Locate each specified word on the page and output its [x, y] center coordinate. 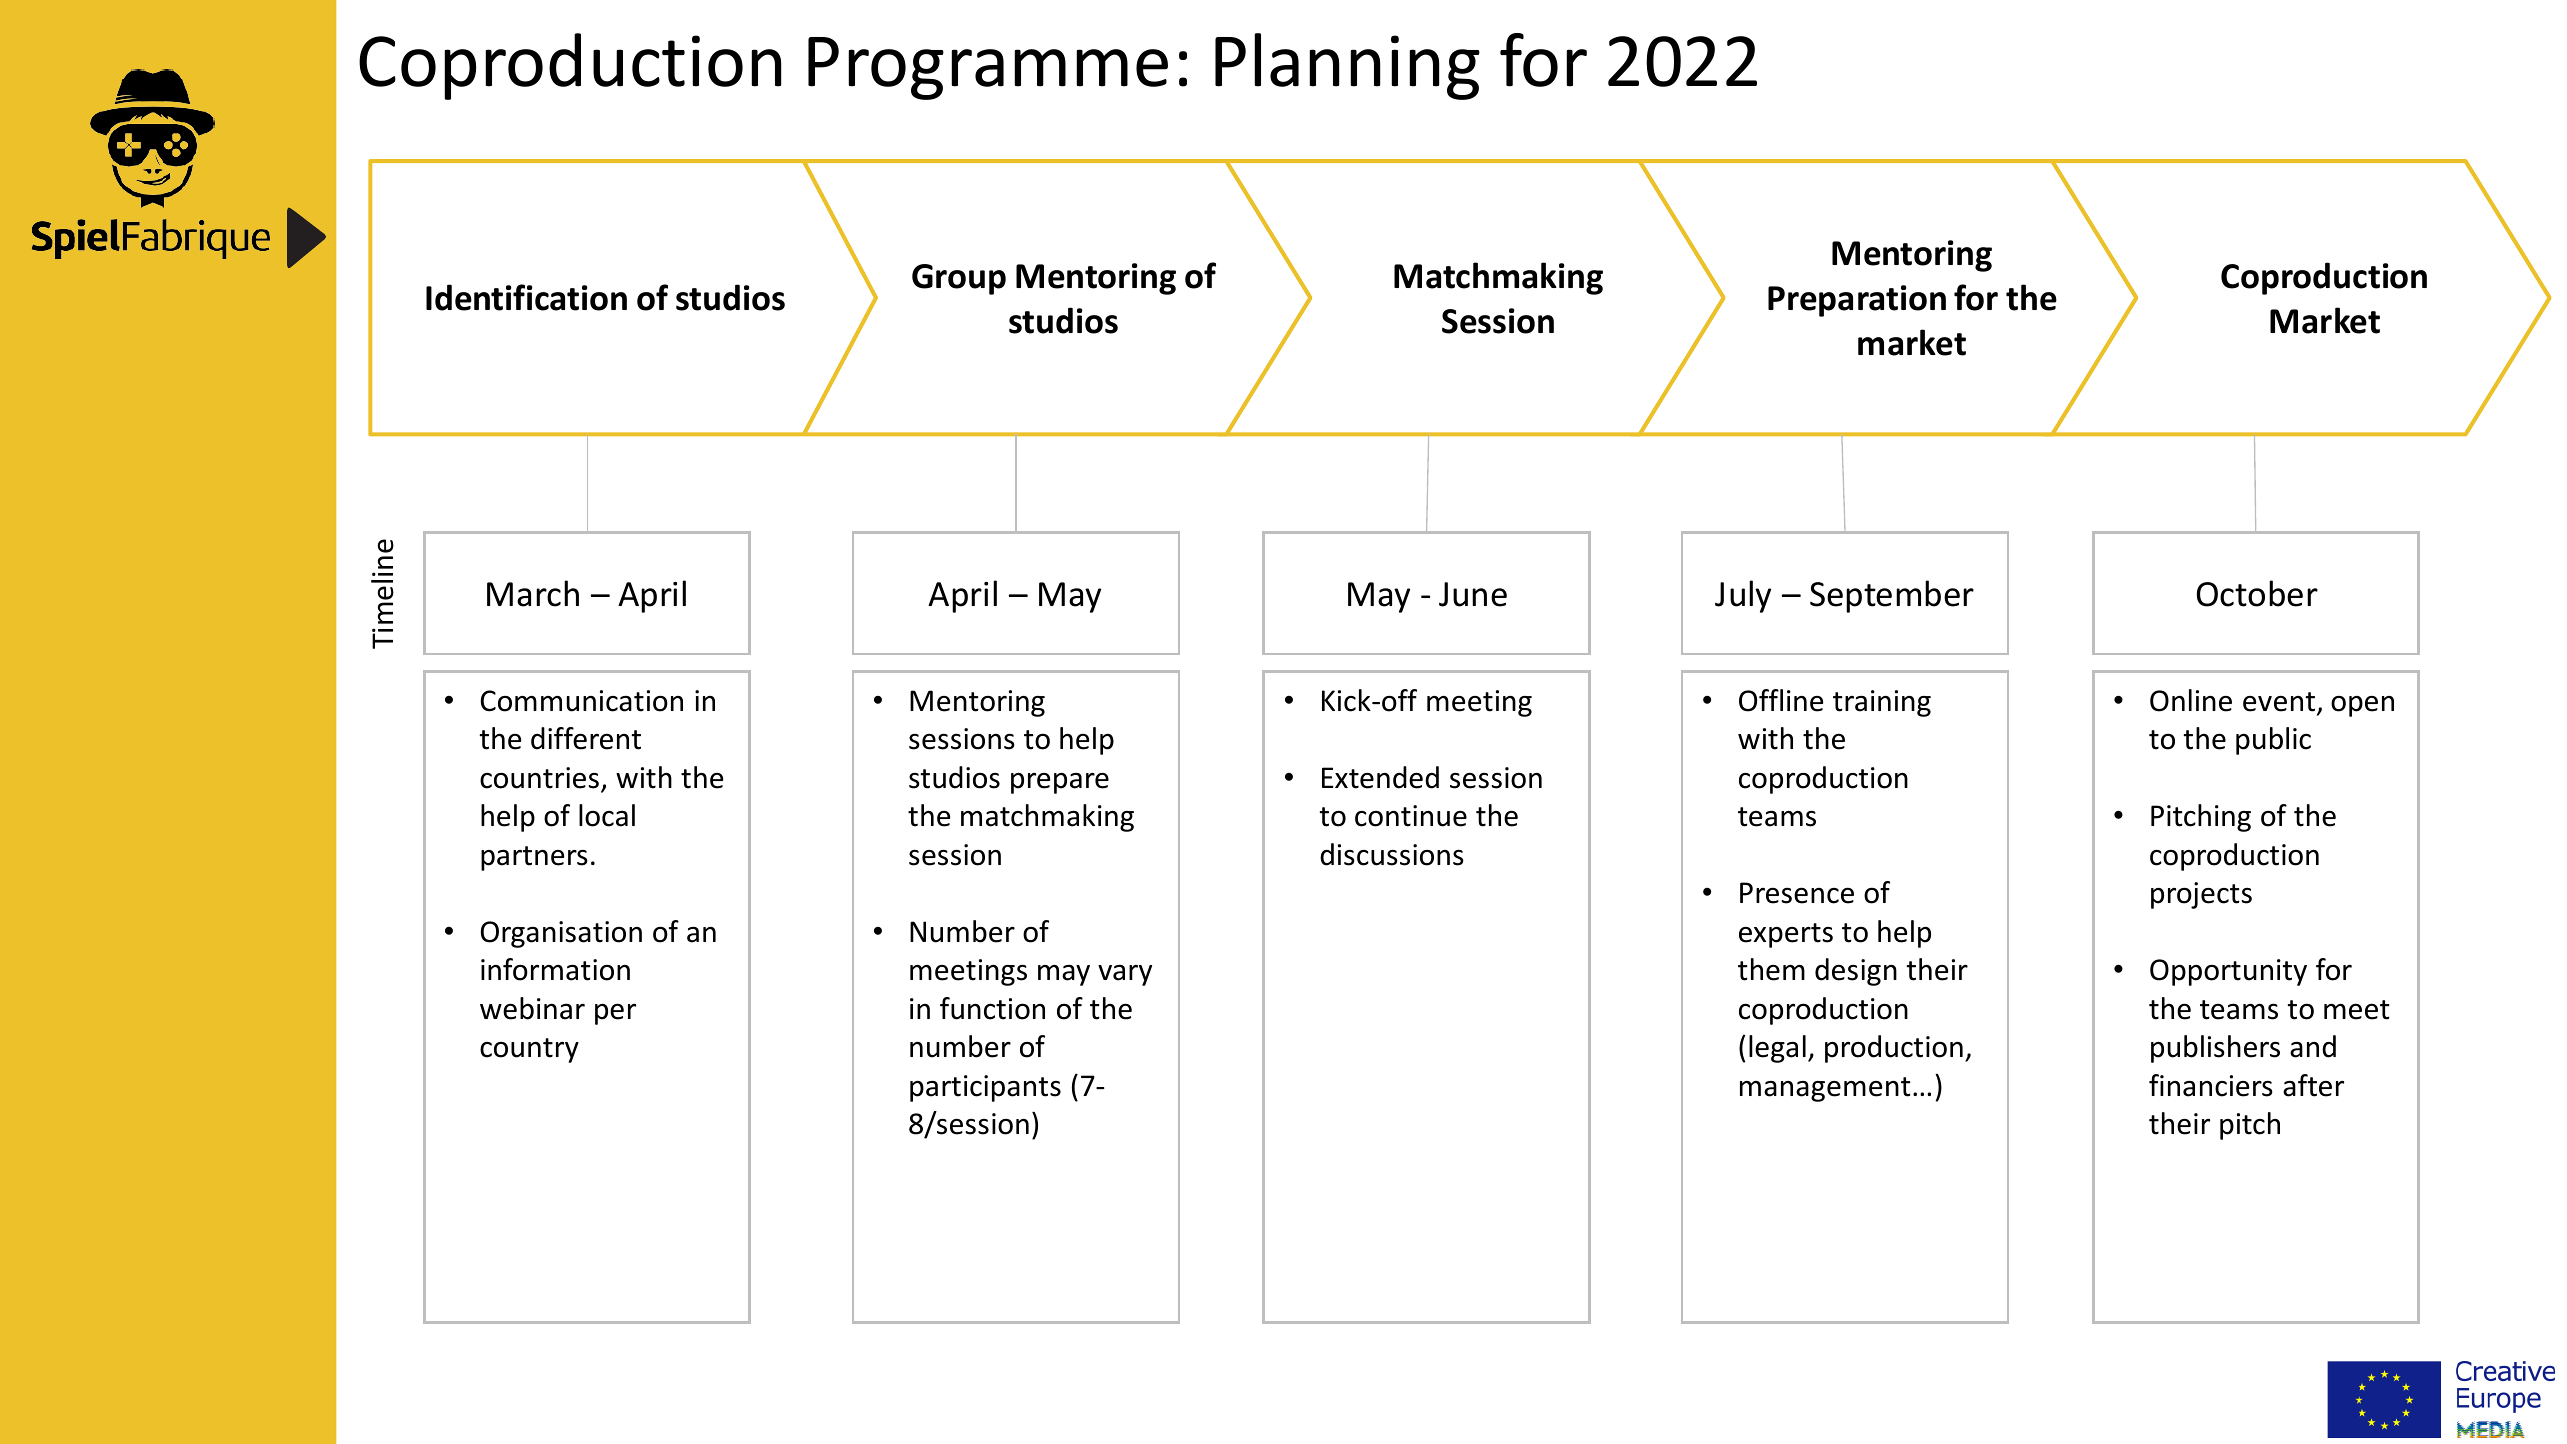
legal [1777, 1049]
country [529, 1050]
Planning [1347, 66]
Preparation [1857, 301]
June [1473, 594]
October [2257, 593]
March [533, 593]
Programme [988, 68]
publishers [2215, 1049]
